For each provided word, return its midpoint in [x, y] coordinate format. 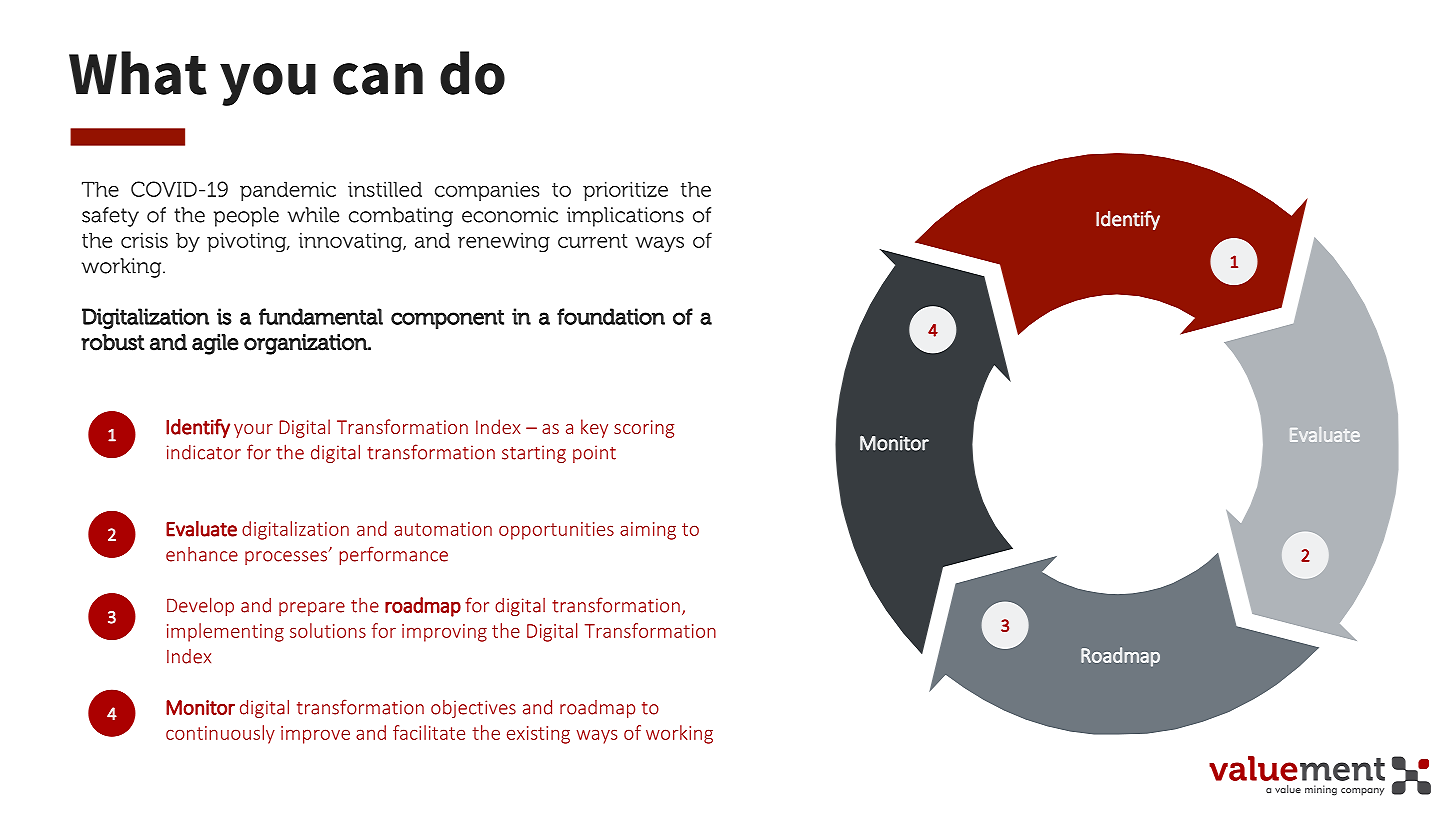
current [593, 241]
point [594, 454]
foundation [611, 316]
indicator [204, 452]
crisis [144, 240]
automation [443, 529]
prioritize [625, 191]
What [138, 73]
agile [215, 344]
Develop [200, 606]
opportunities [556, 531]
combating [401, 217]
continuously [220, 734]
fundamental [321, 316]
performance [393, 555]
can [378, 79]
